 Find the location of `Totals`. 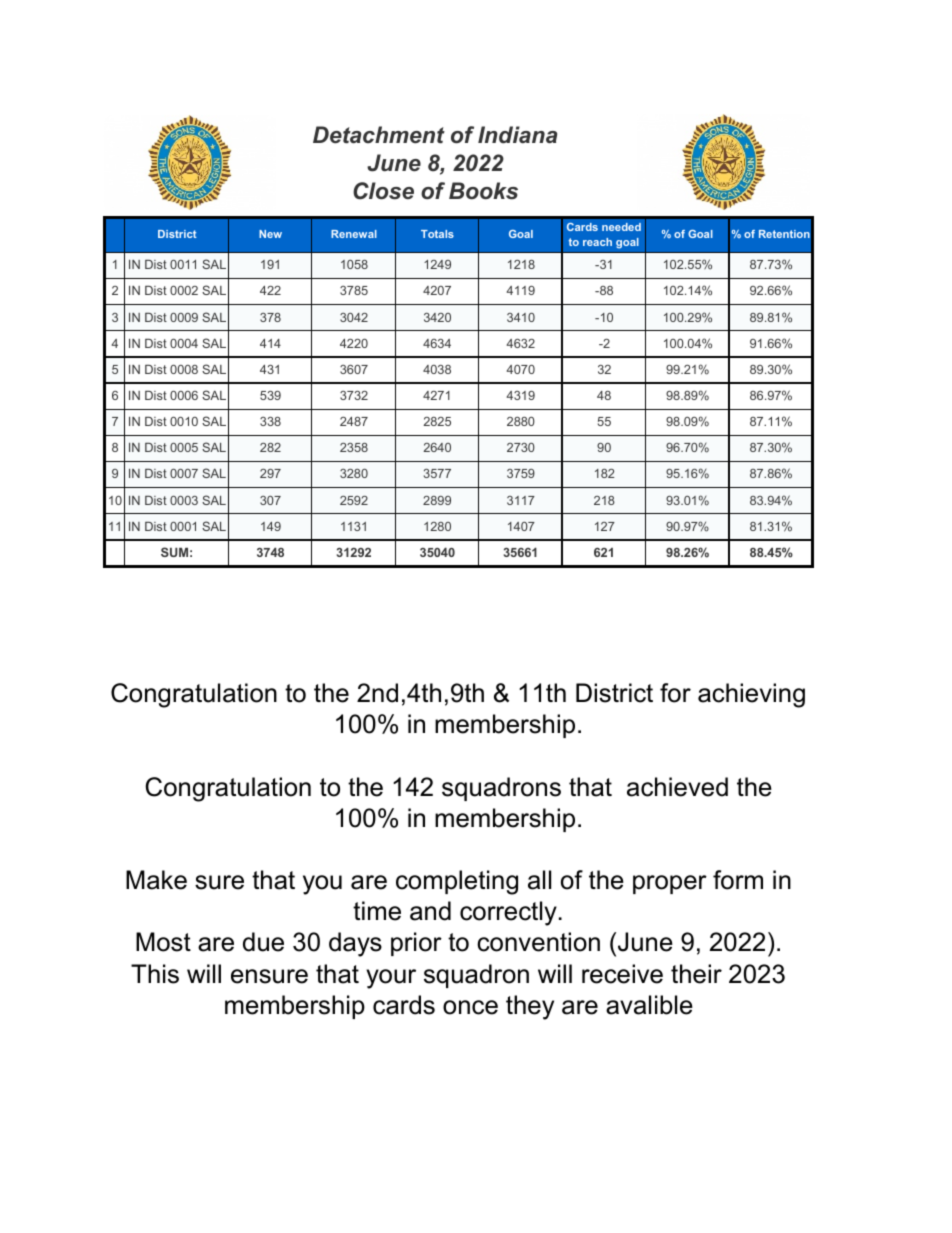

Totals is located at coordinates (437, 234).
